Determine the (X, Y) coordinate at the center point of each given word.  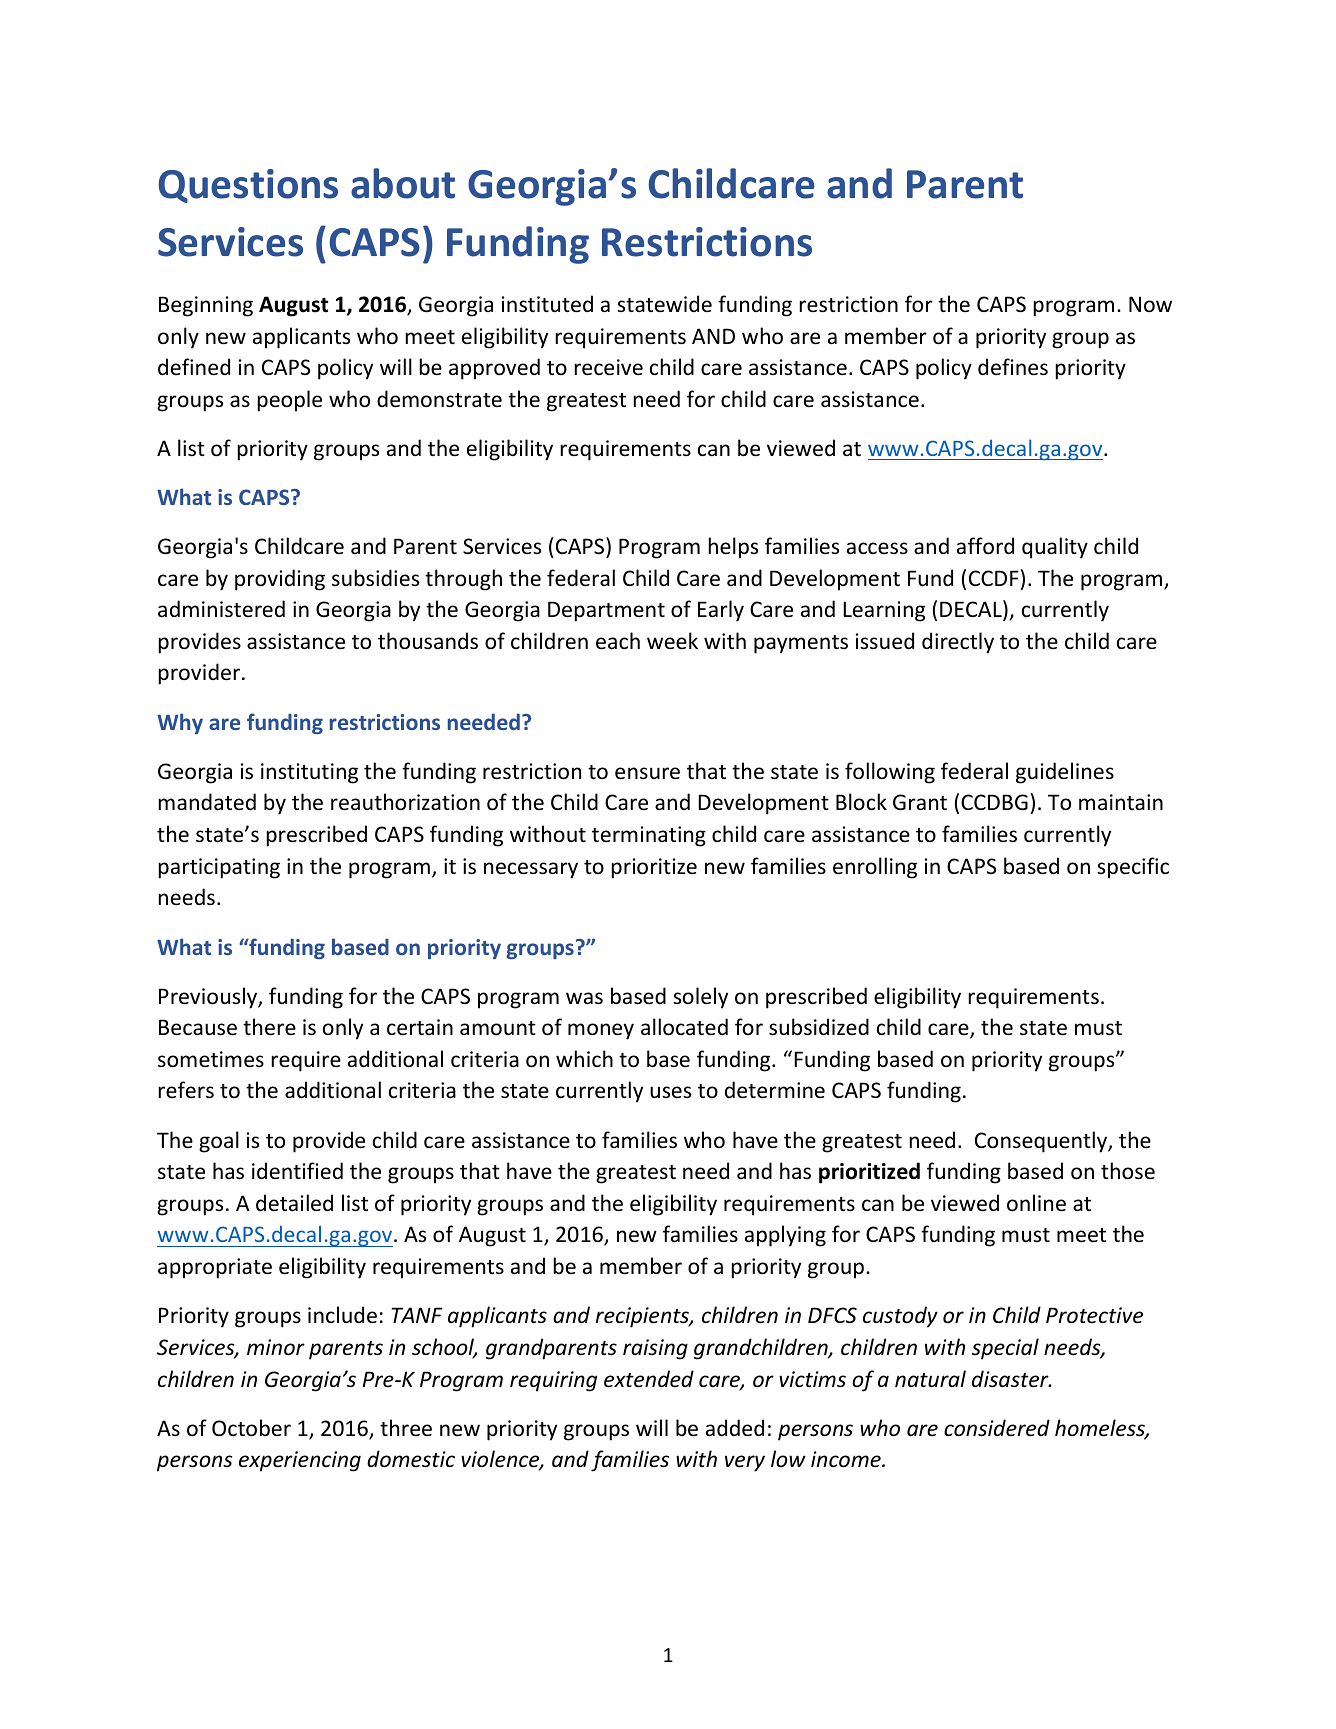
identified (297, 1170)
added (735, 1428)
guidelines (1065, 773)
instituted (547, 304)
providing (280, 580)
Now (1150, 304)
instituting (309, 773)
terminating (649, 836)
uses (670, 1092)
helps (733, 548)
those (1128, 1171)
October (251, 1428)
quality (1055, 548)
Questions (248, 186)
